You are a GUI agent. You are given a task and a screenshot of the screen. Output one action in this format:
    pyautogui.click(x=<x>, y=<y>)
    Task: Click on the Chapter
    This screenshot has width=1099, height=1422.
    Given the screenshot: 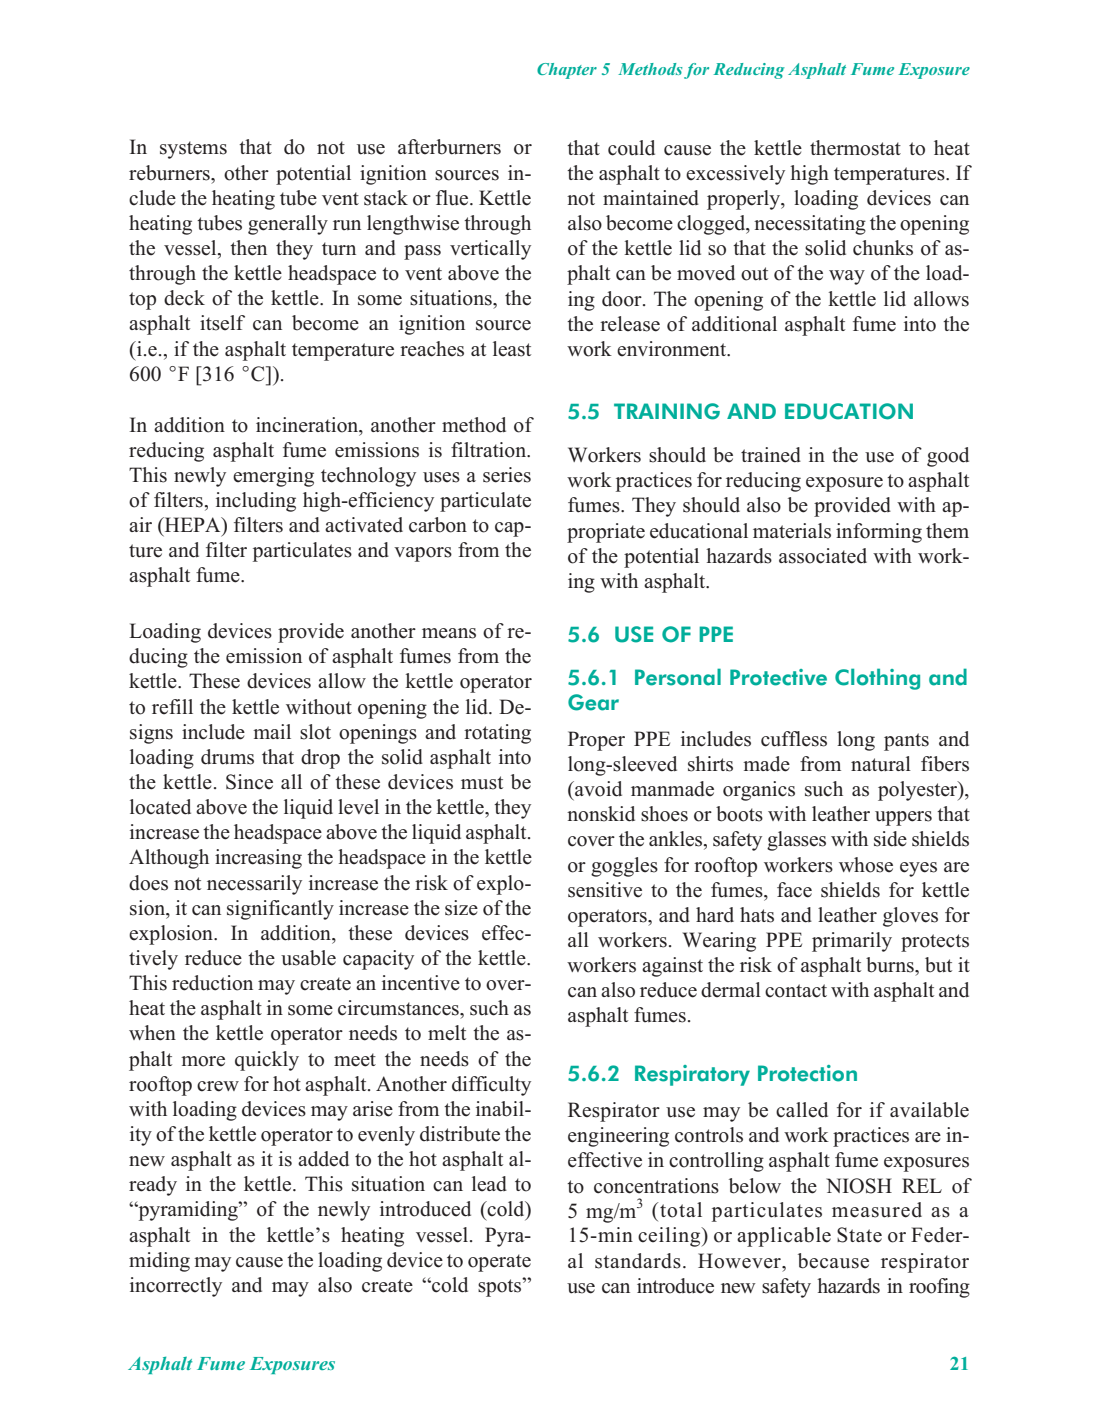 What is the action you would take?
    pyautogui.click(x=567, y=71)
